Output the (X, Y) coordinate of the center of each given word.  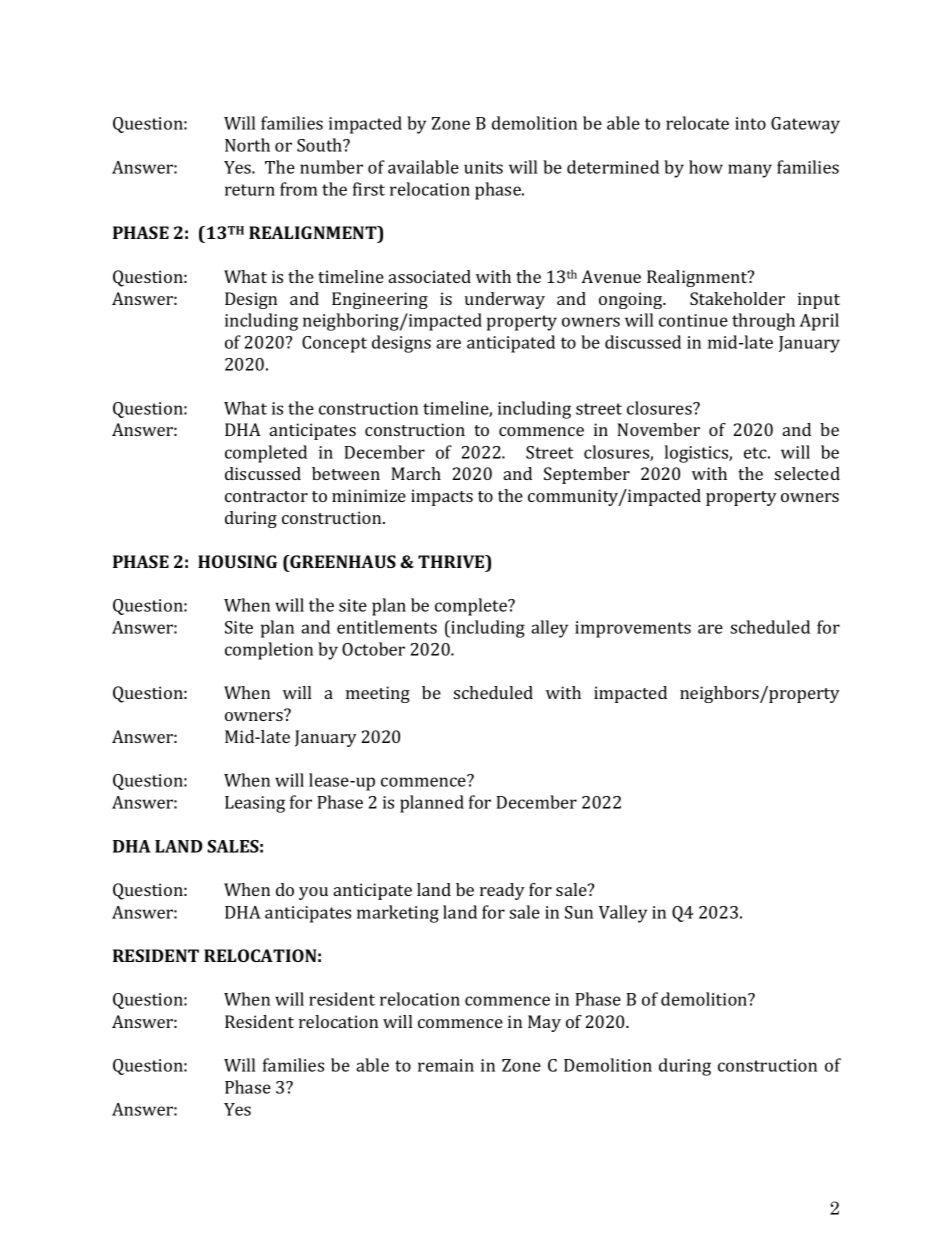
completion (269, 651)
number (331, 167)
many (750, 171)
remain (446, 1065)
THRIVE (452, 563)
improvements (633, 629)
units (483, 167)
